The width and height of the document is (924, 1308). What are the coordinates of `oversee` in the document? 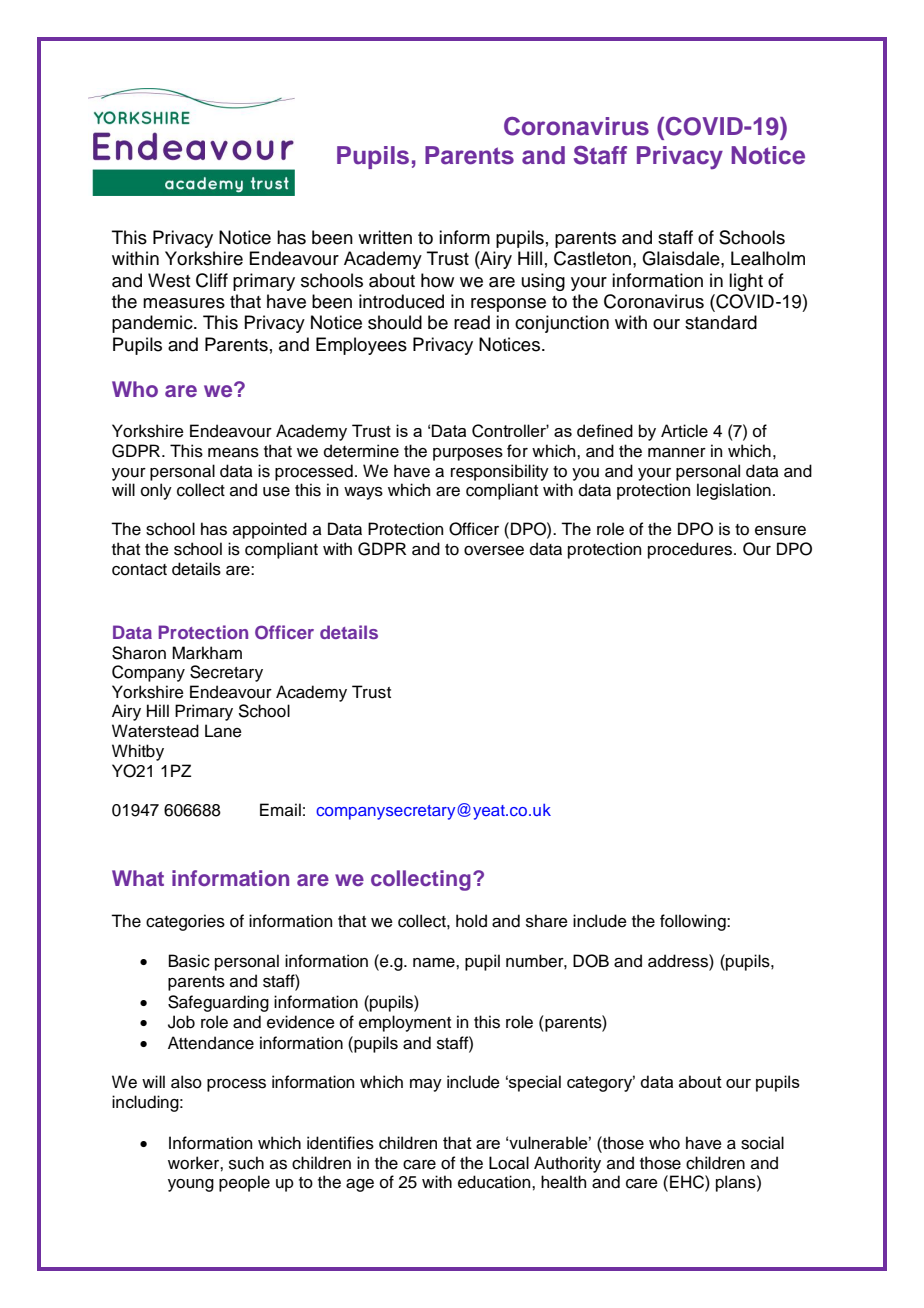 It's located at (494, 551).
